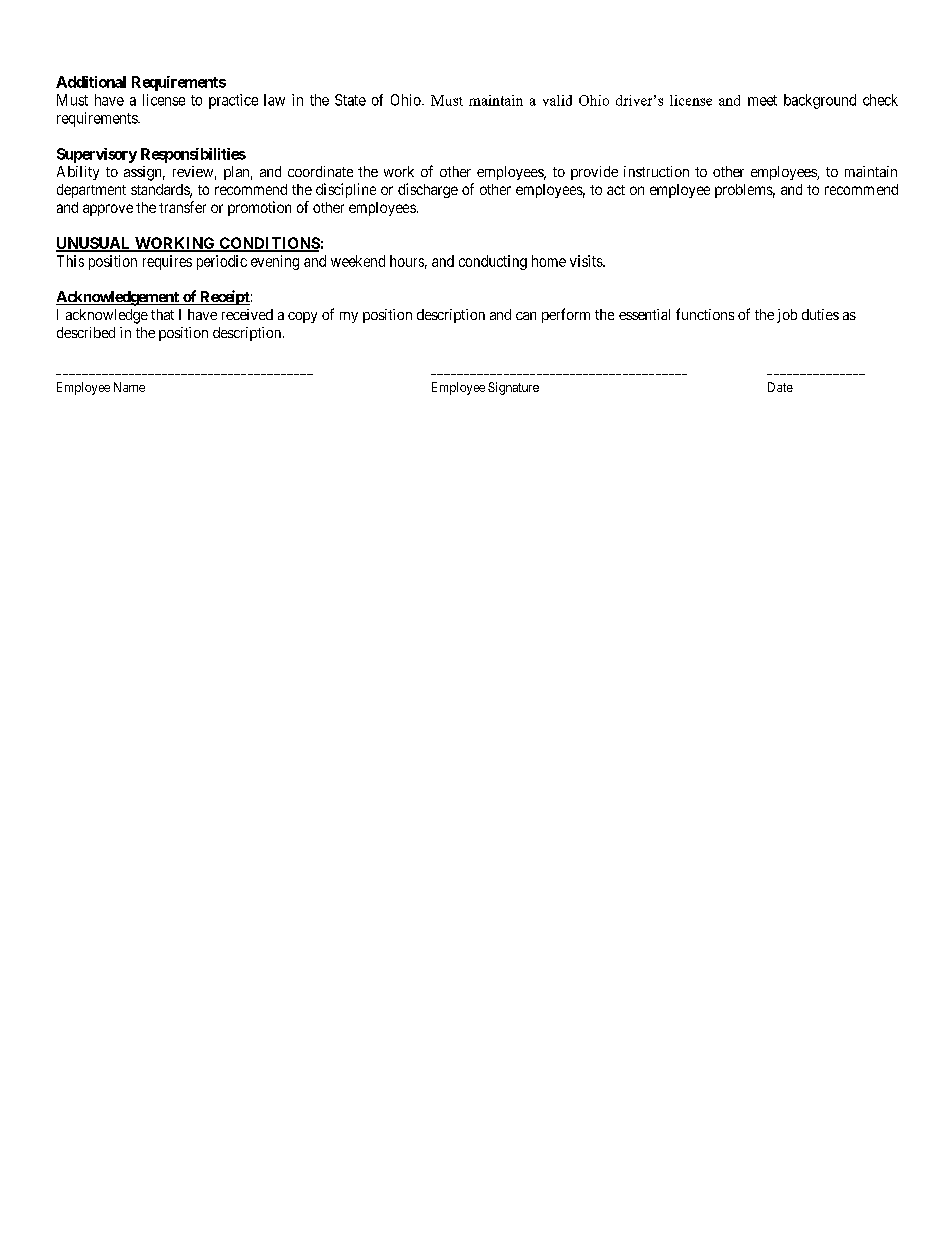 The height and width of the document is (1233, 952). What do you see at coordinates (493, 262) in the document?
I see `conducting` at bounding box center [493, 262].
